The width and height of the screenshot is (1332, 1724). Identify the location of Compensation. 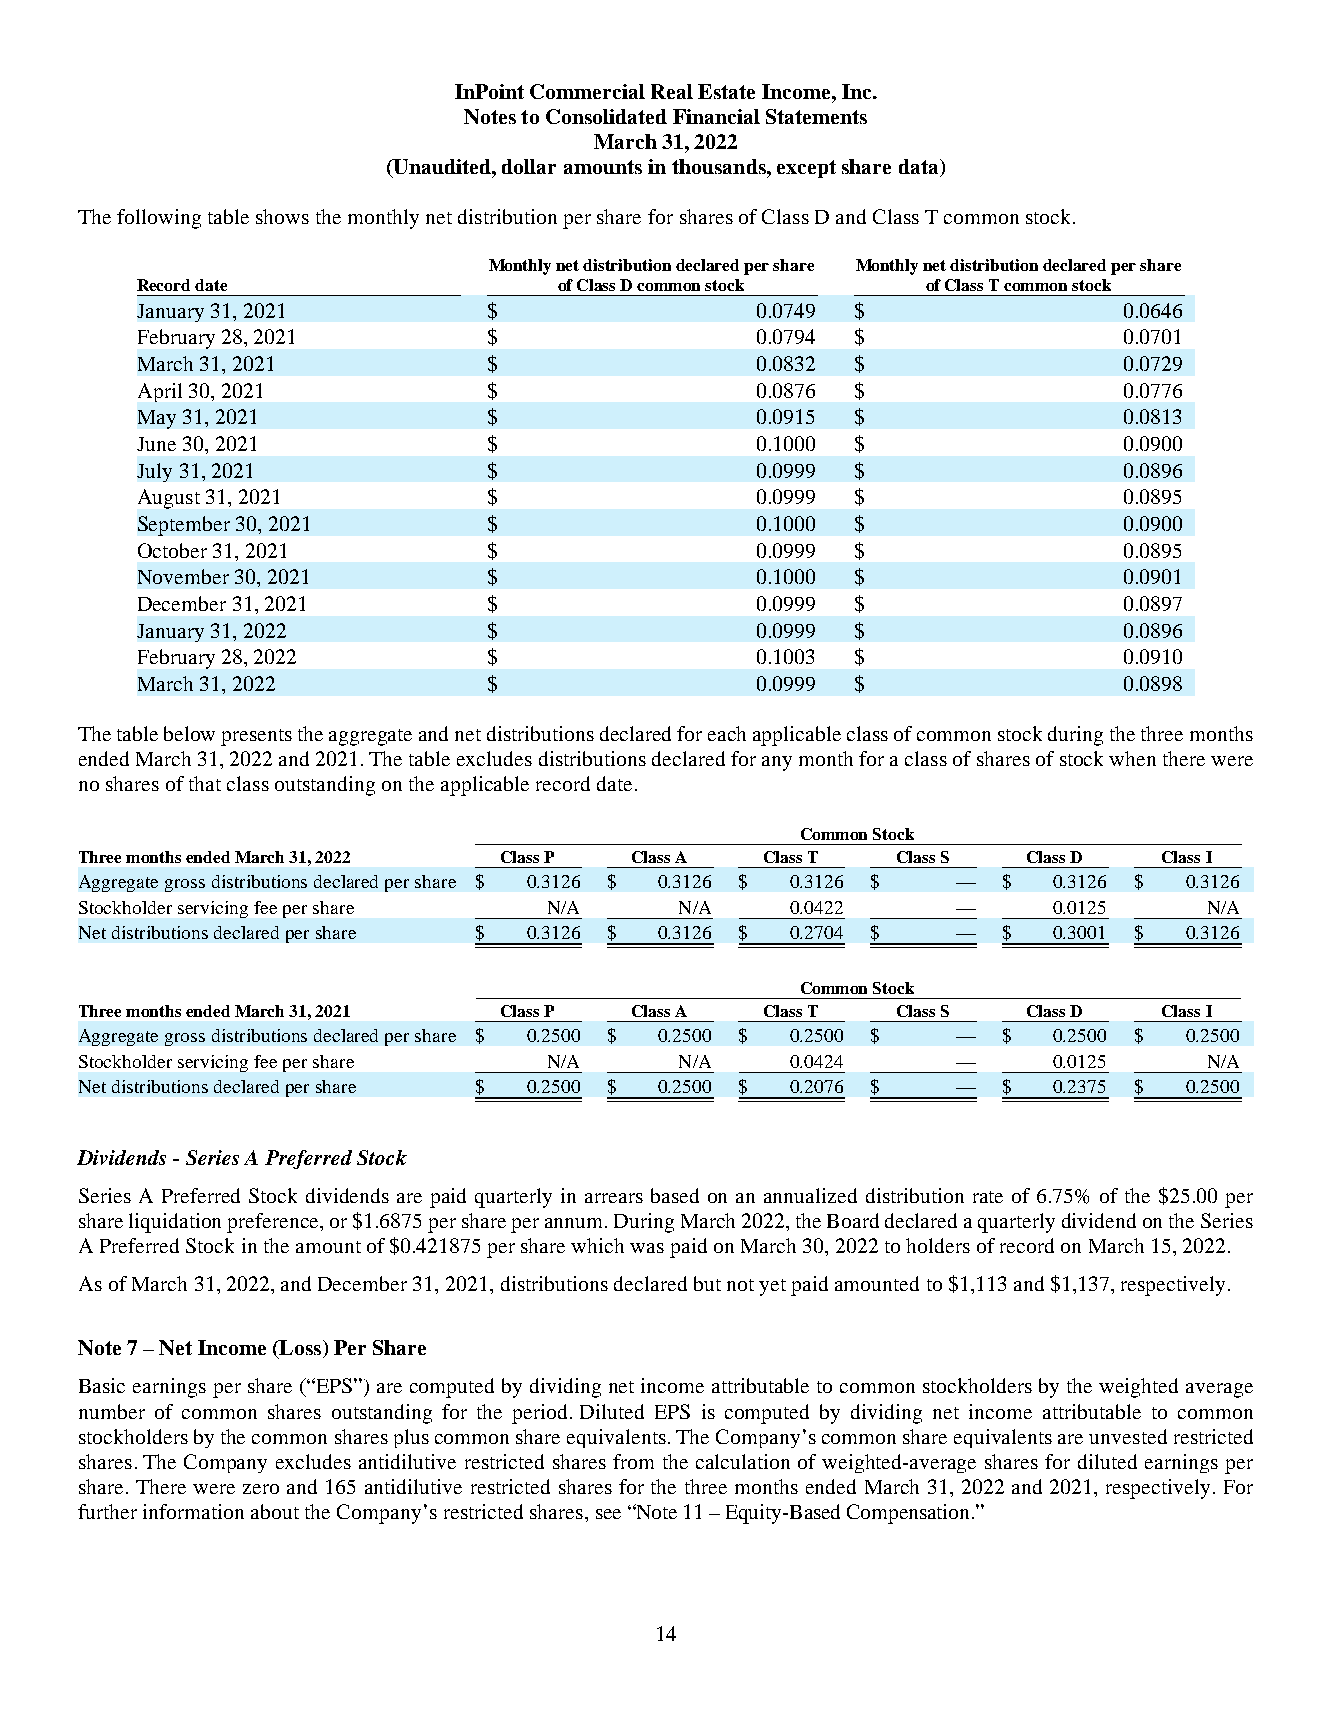
(908, 1514).
